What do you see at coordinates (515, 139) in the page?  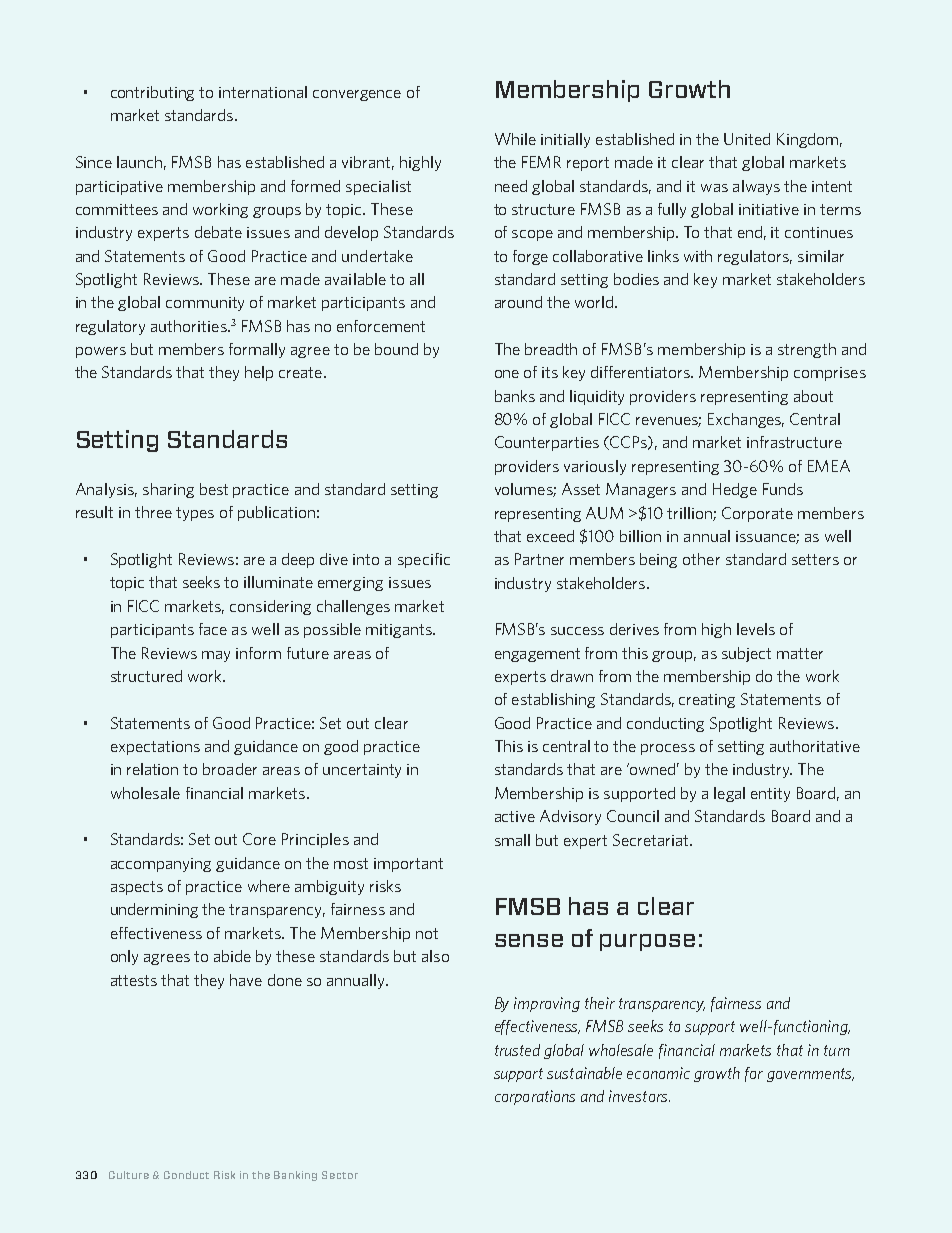 I see `While` at bounding box center [515, 139].
